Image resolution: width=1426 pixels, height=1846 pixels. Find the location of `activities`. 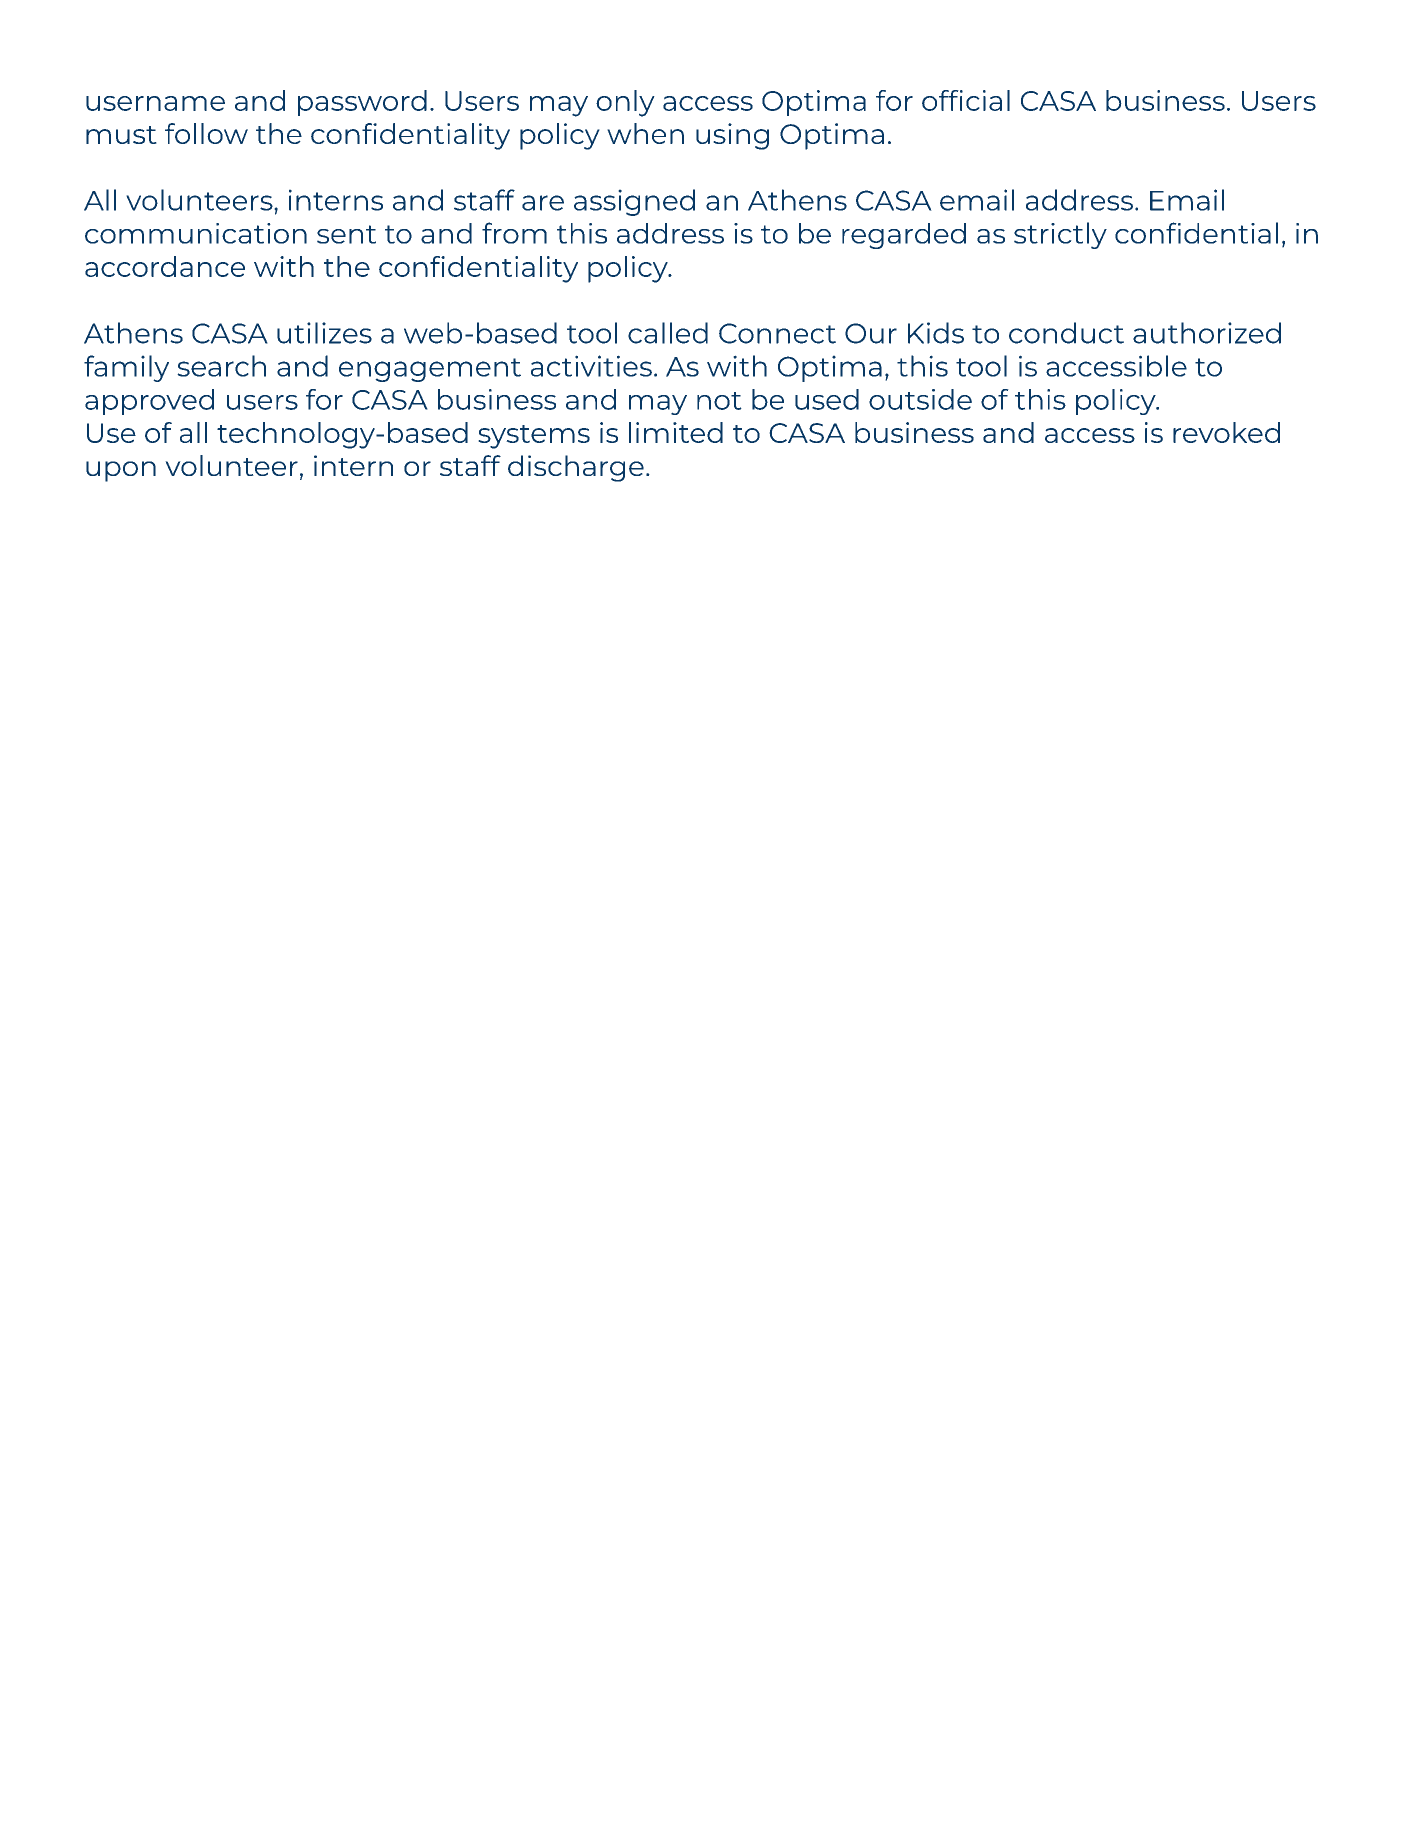

activities is located at coordinates (591, 366).
